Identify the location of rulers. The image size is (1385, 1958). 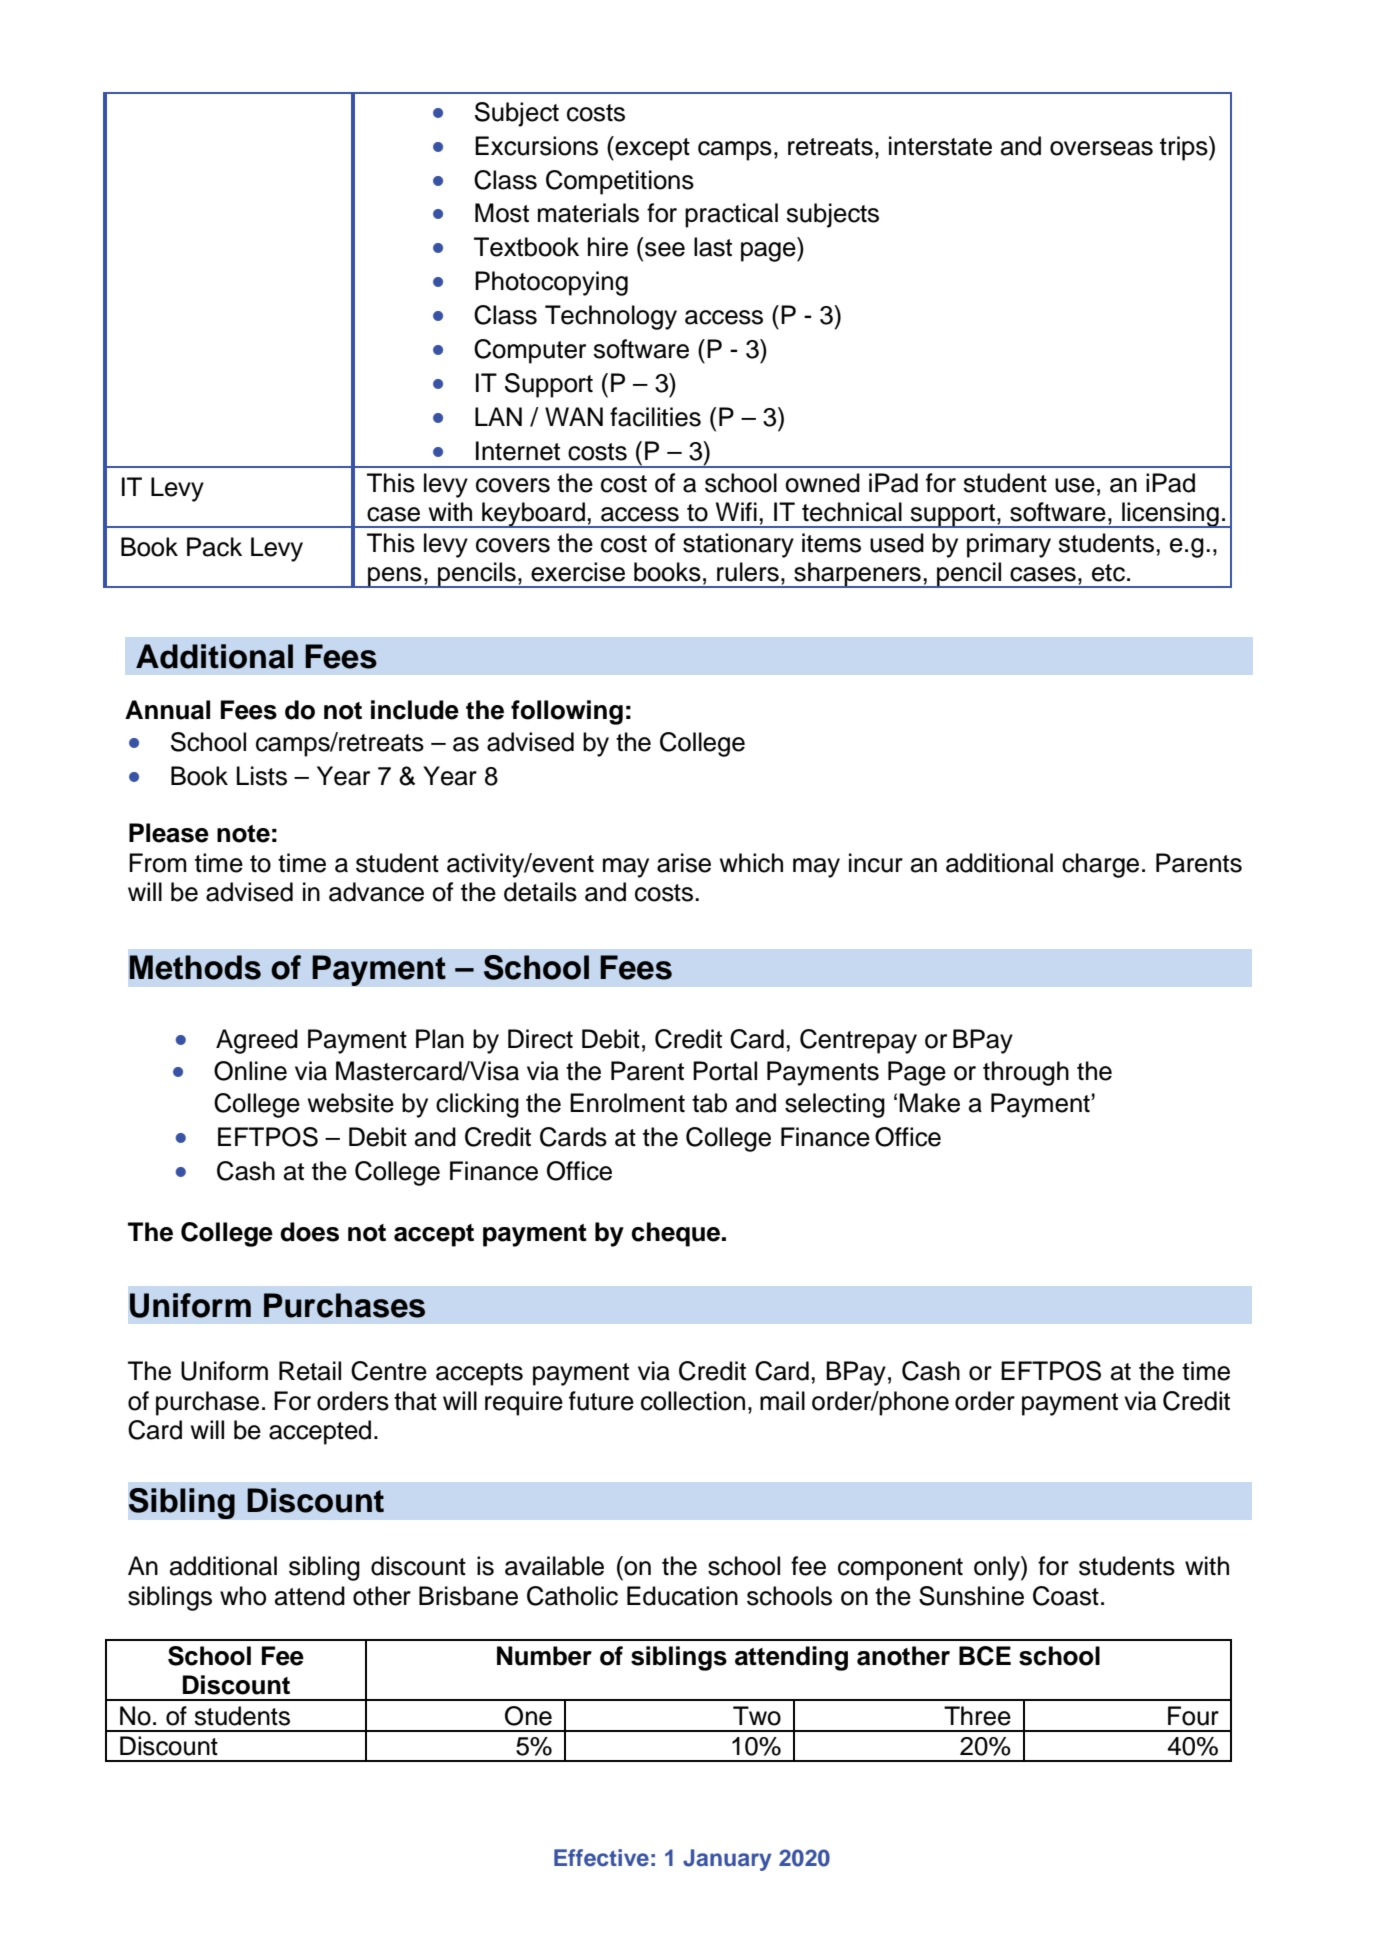
(748, 572).
